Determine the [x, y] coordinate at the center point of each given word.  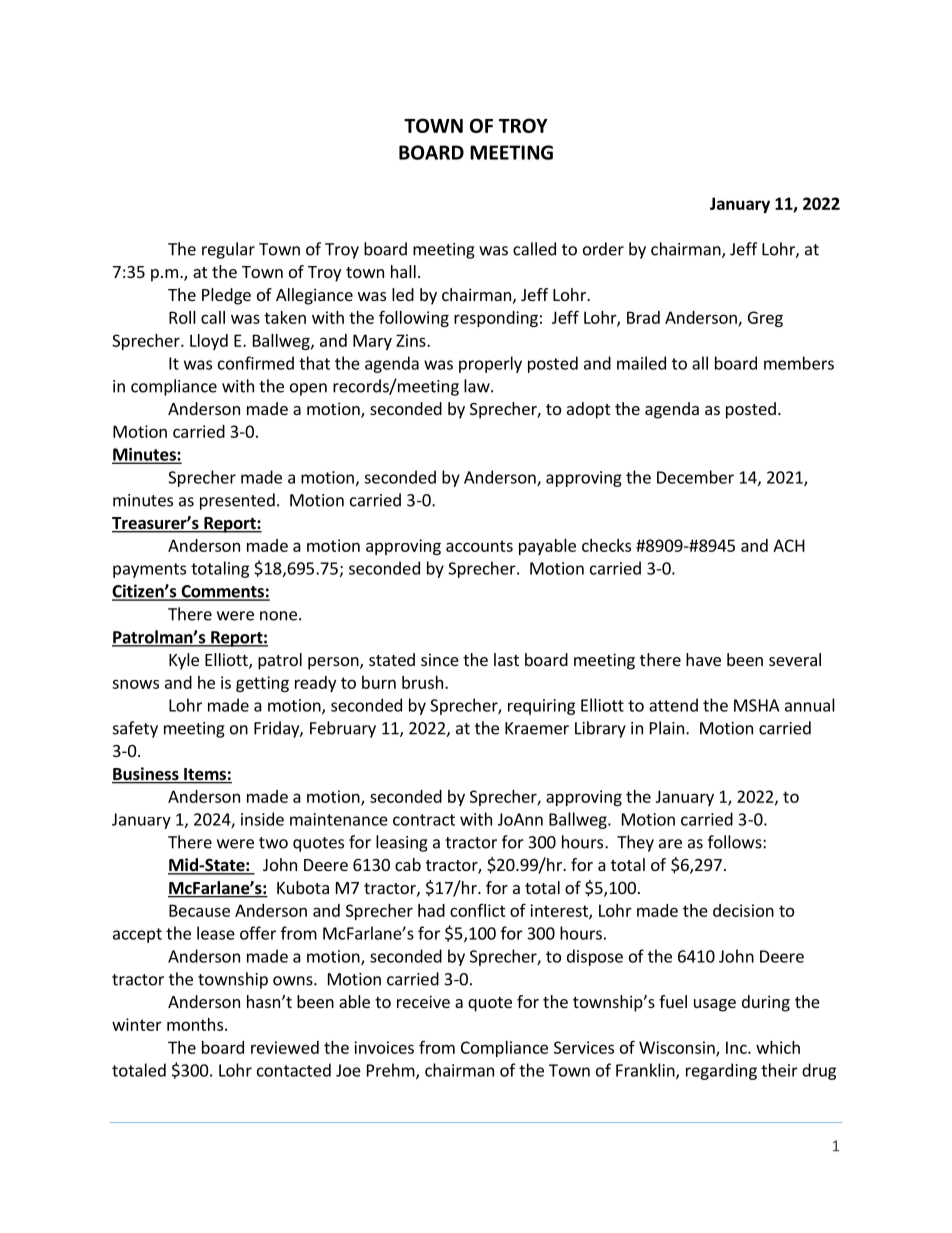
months [195, 1024]
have [703, 659]
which [778, 1047]
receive [423, 1001]
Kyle [184, 661]
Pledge [226, 296]
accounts [479, 546]
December [695, 477]
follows [736, 842]
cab [408, 864]
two [273, 843]
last [506, 659]
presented [237, 501]
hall [403, 271]
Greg [765, 319]
